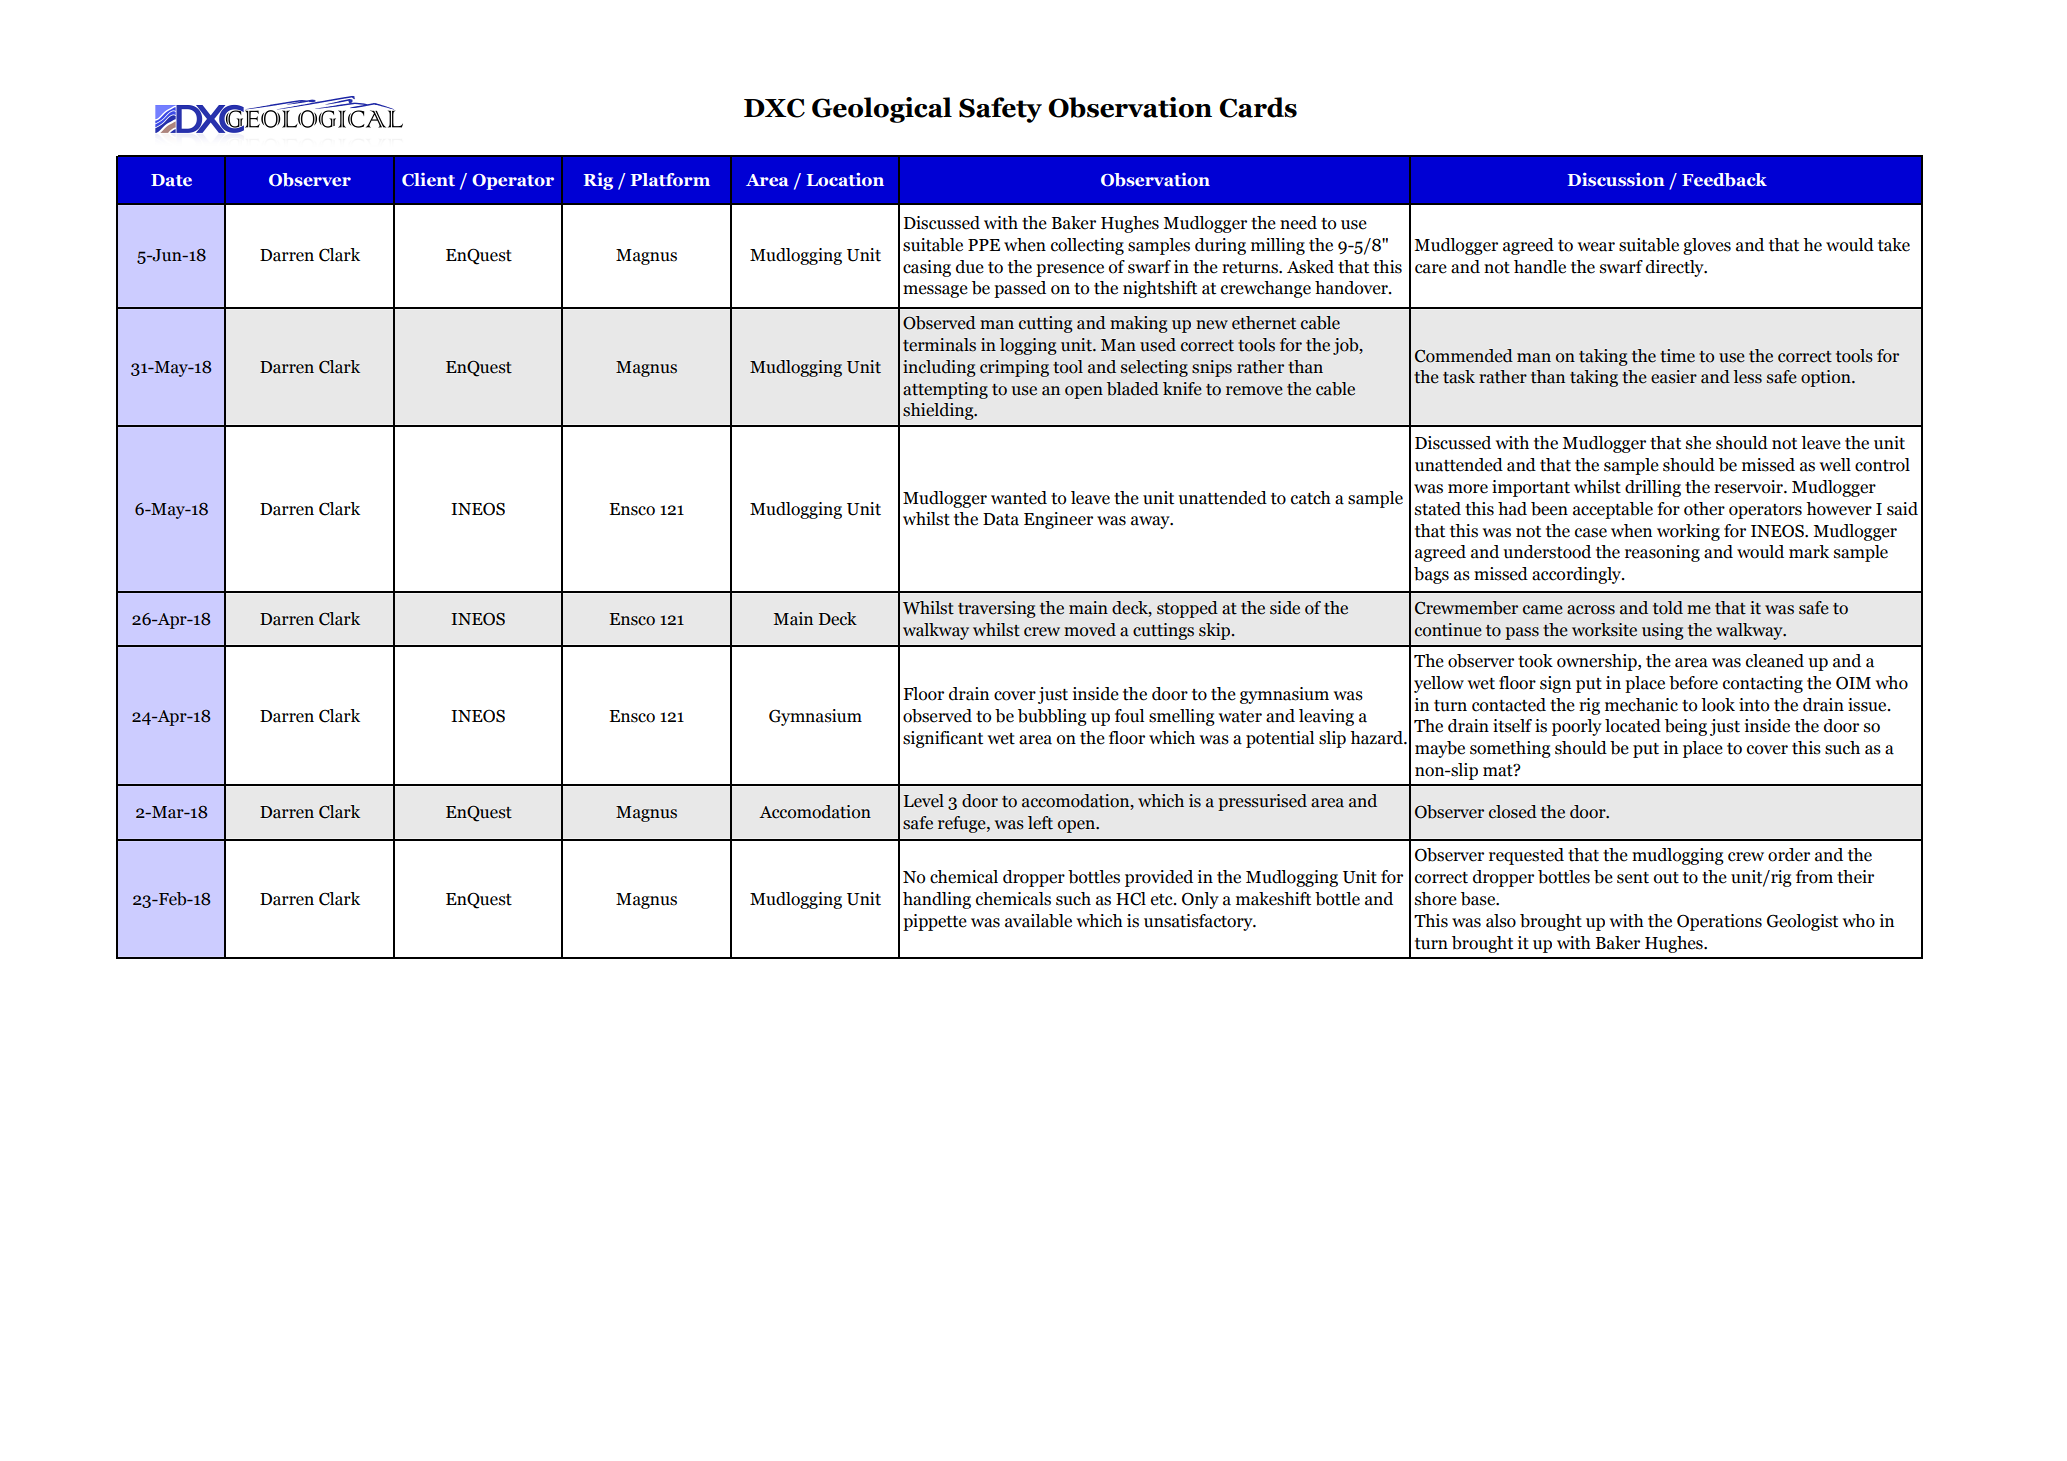 The image size is (2067, 1461). What do you see at coordinates (1724, 180) in the image?
I see `Feedback` at bounding box center [1724, 180].
